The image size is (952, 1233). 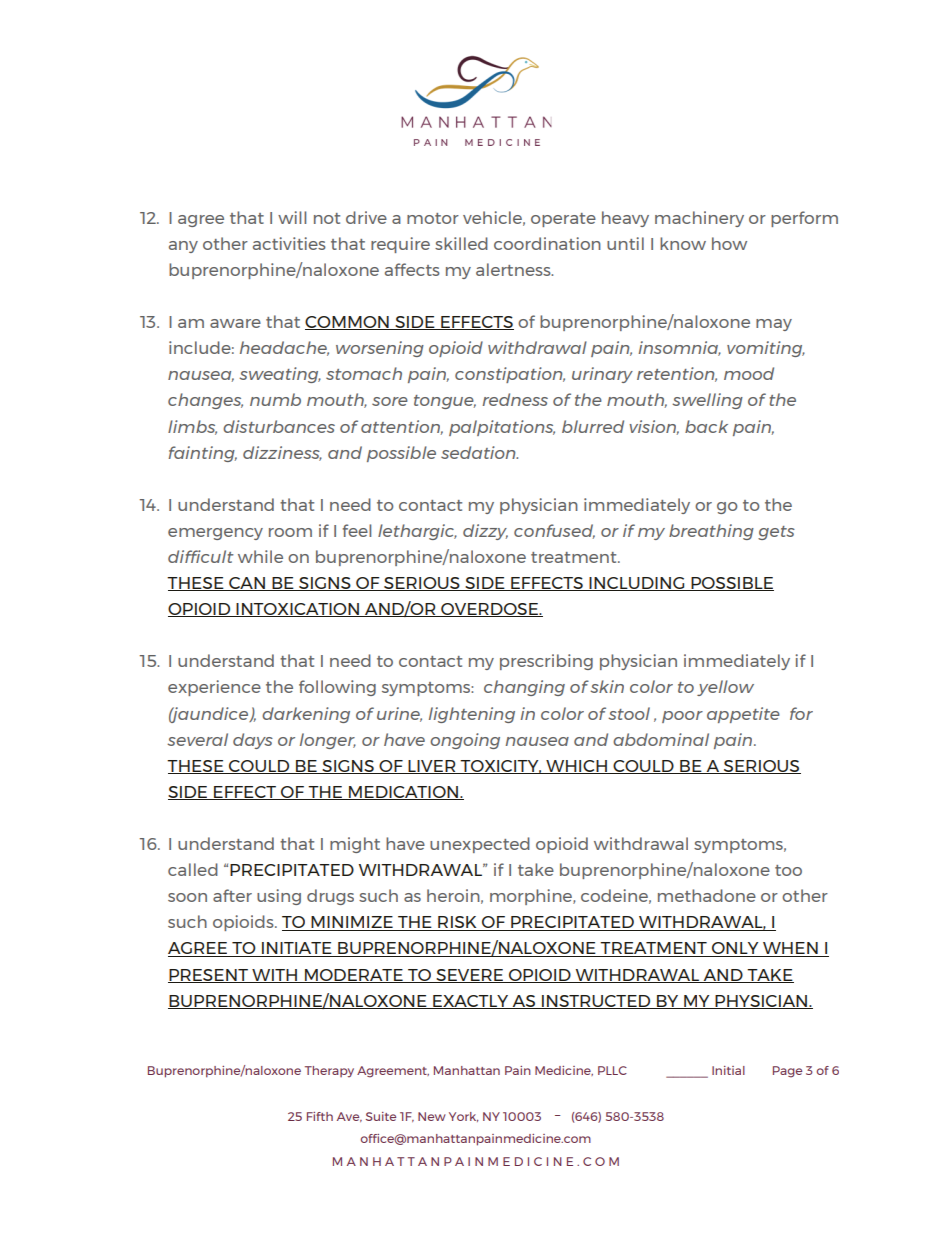 I want to click on activities, so click(x=289, y=243).
